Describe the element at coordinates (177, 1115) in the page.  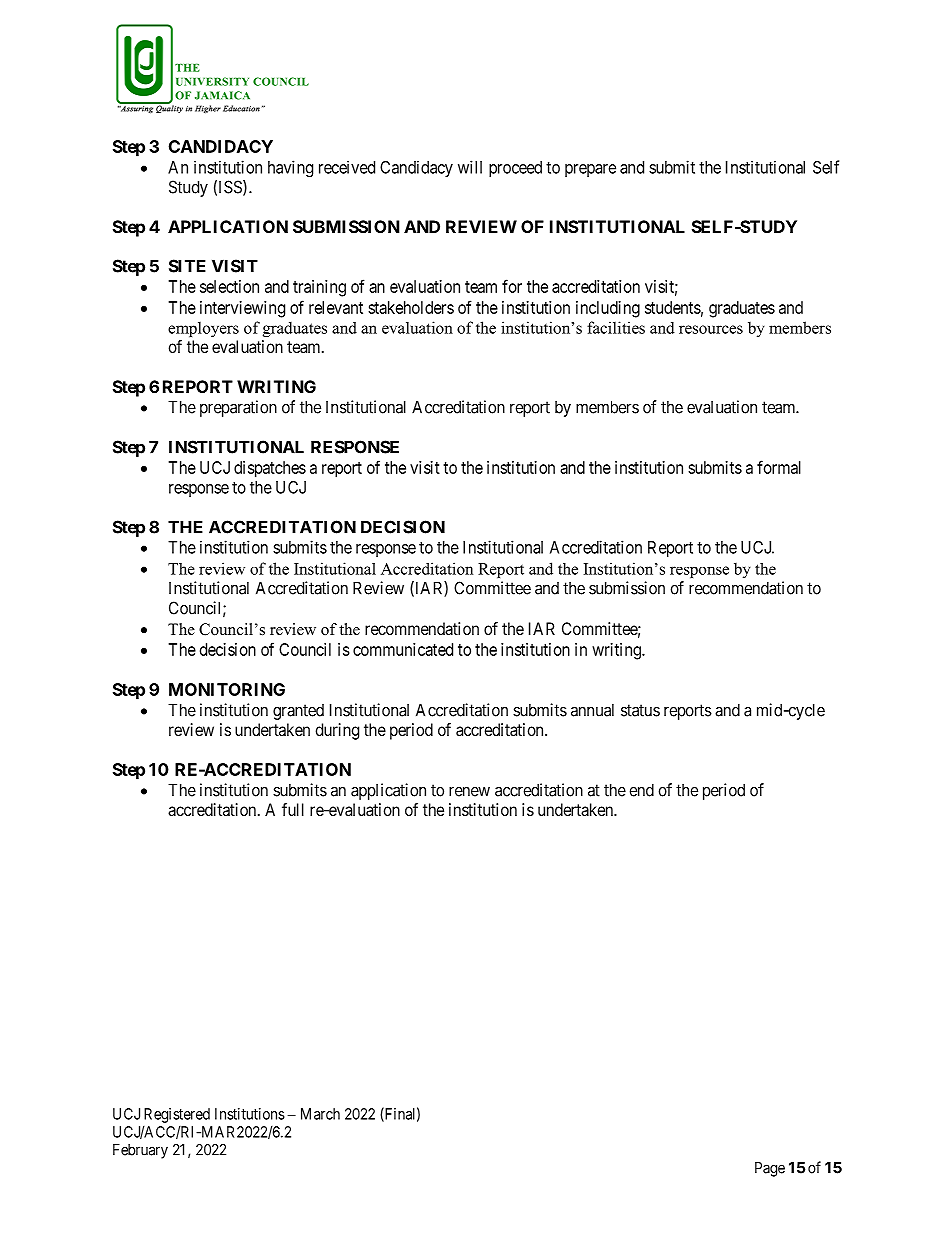
I see `Registered` at that location.
